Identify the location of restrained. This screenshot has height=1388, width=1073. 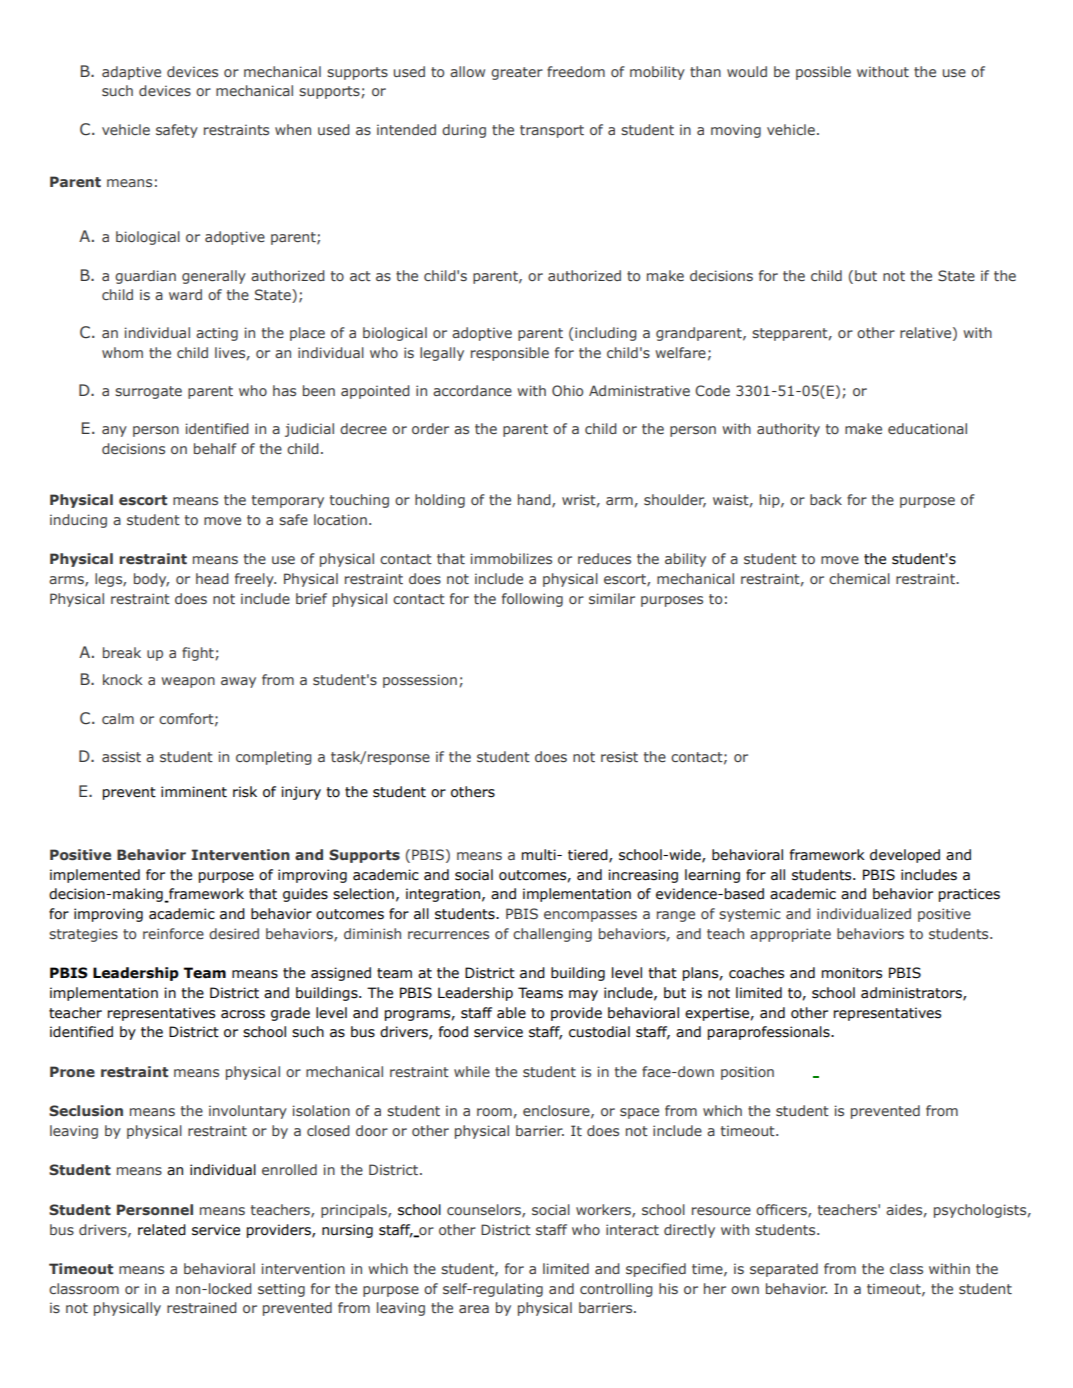
(201, 1307).
